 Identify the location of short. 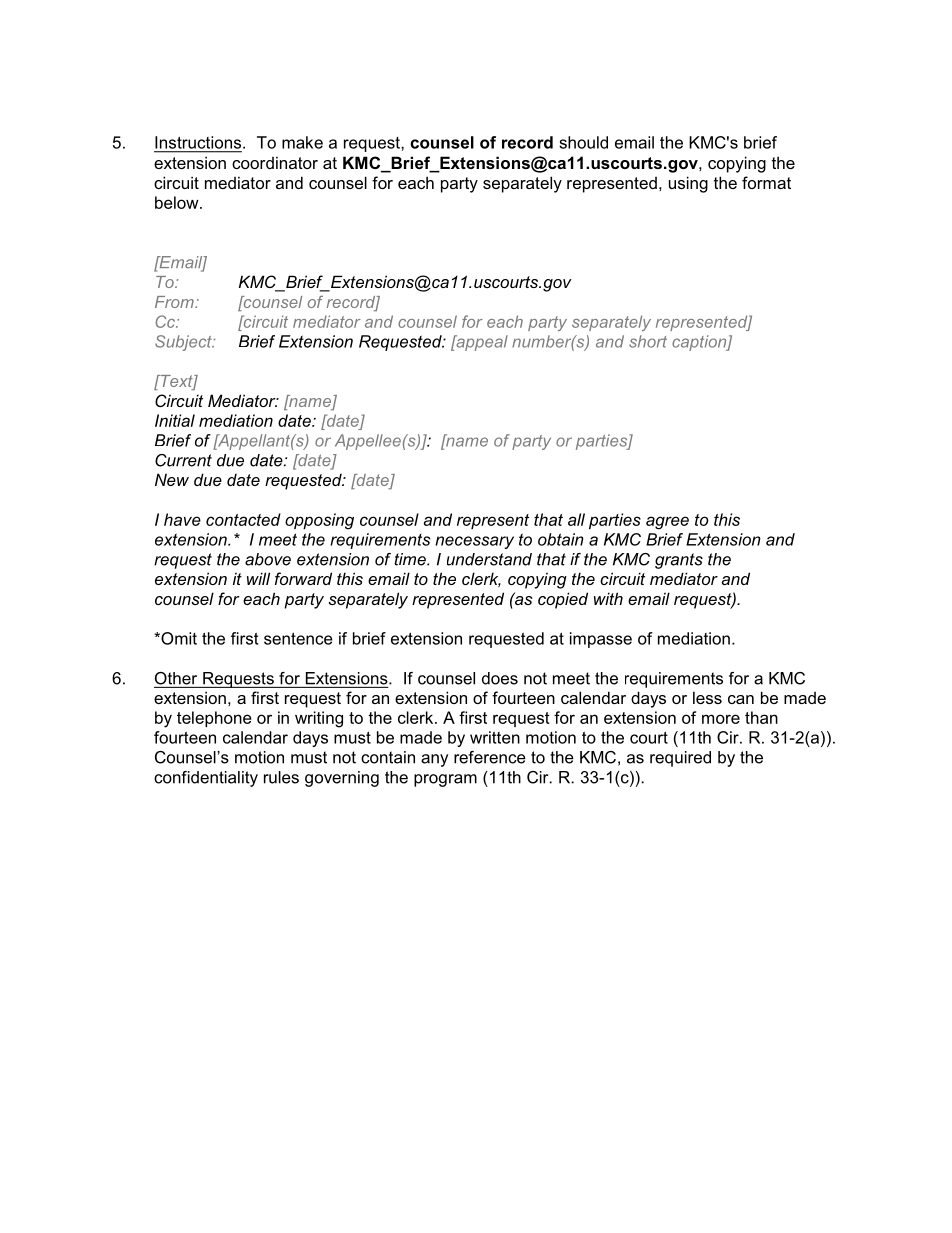
(648, 341).
